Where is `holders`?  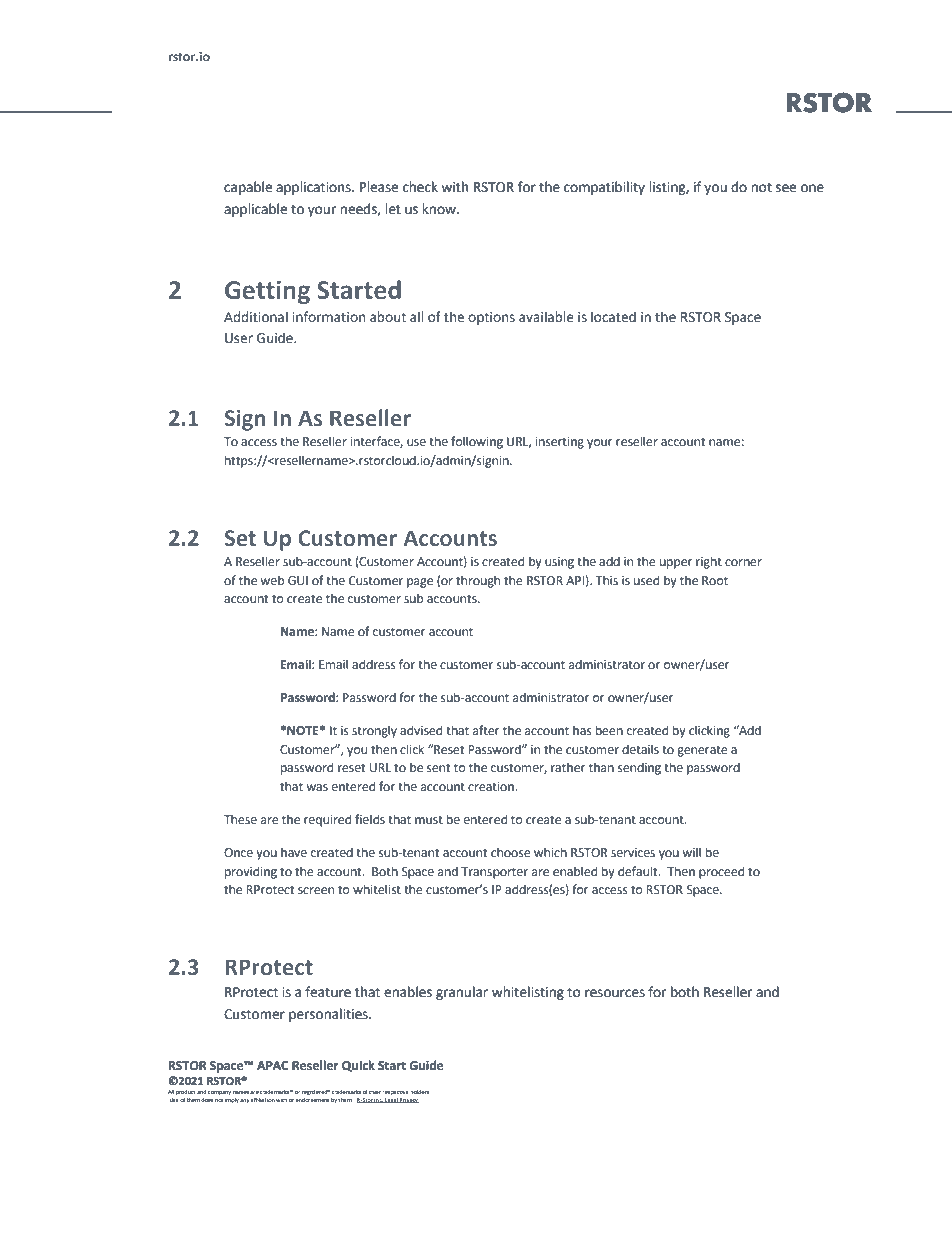 holders is located at coordinates (420, 1092).
